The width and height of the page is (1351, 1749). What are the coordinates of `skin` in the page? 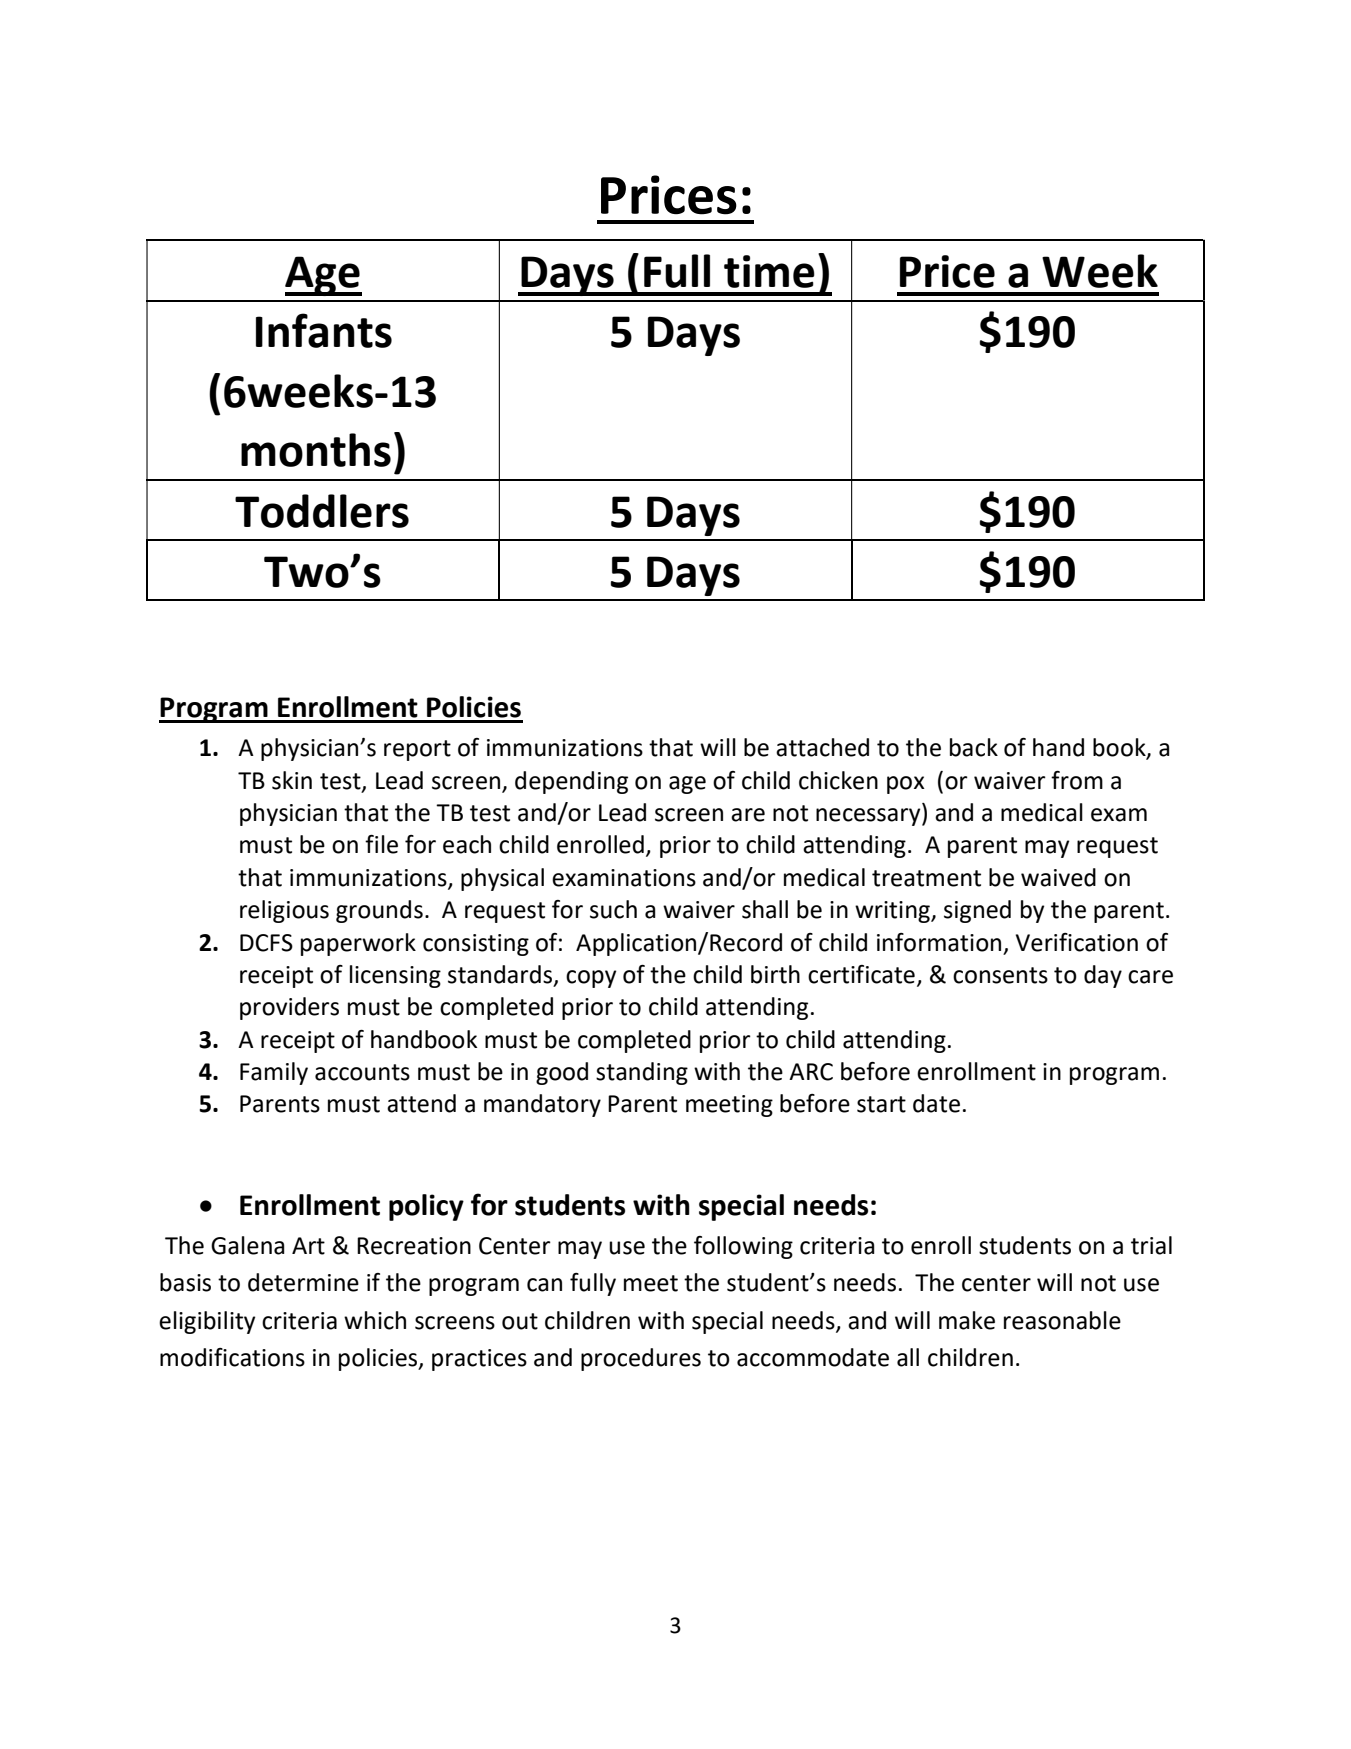 It's located at (292, 780).
